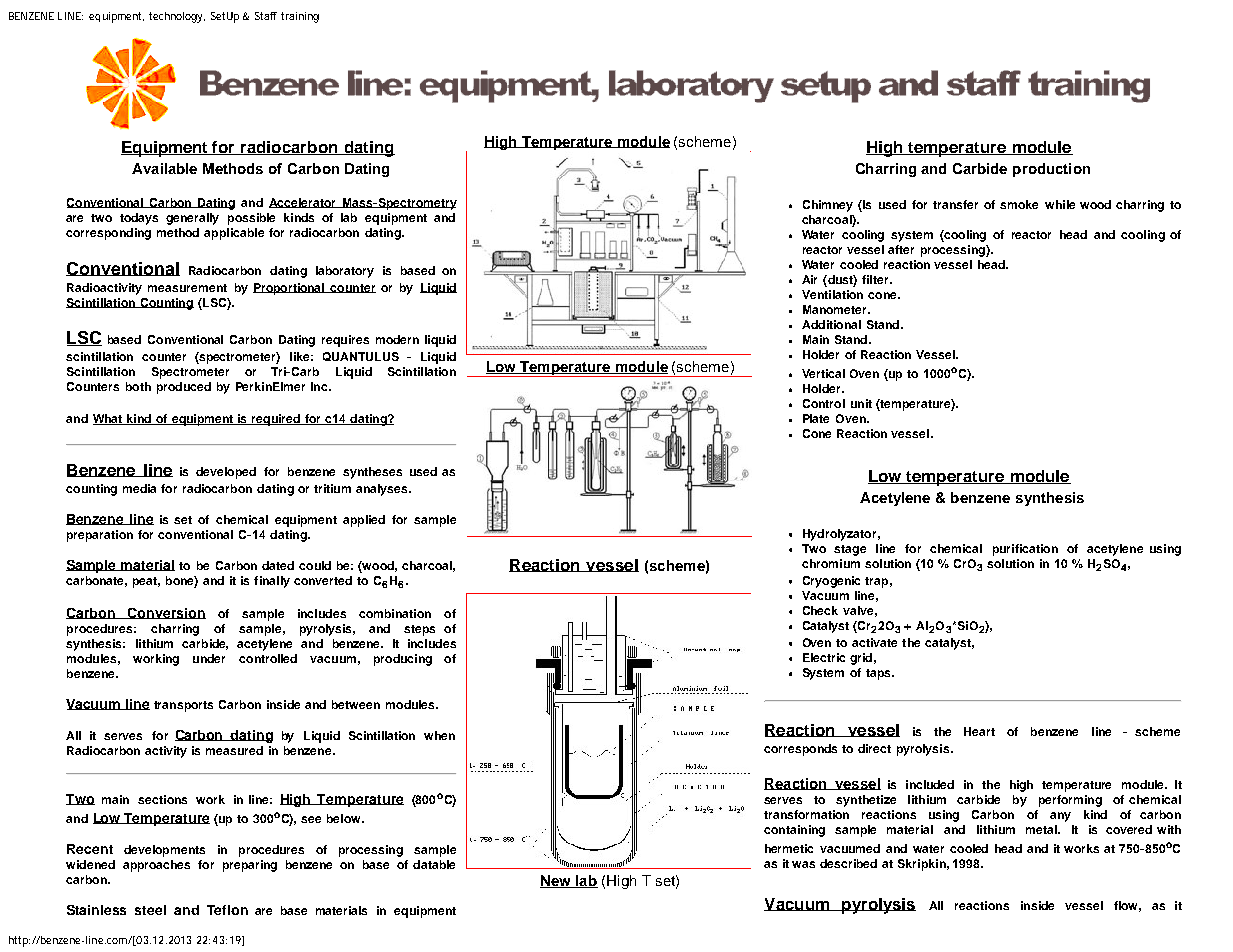  Describe the element at coordinates (1025, 550) in the screenshot. I see `purification` at that location.
